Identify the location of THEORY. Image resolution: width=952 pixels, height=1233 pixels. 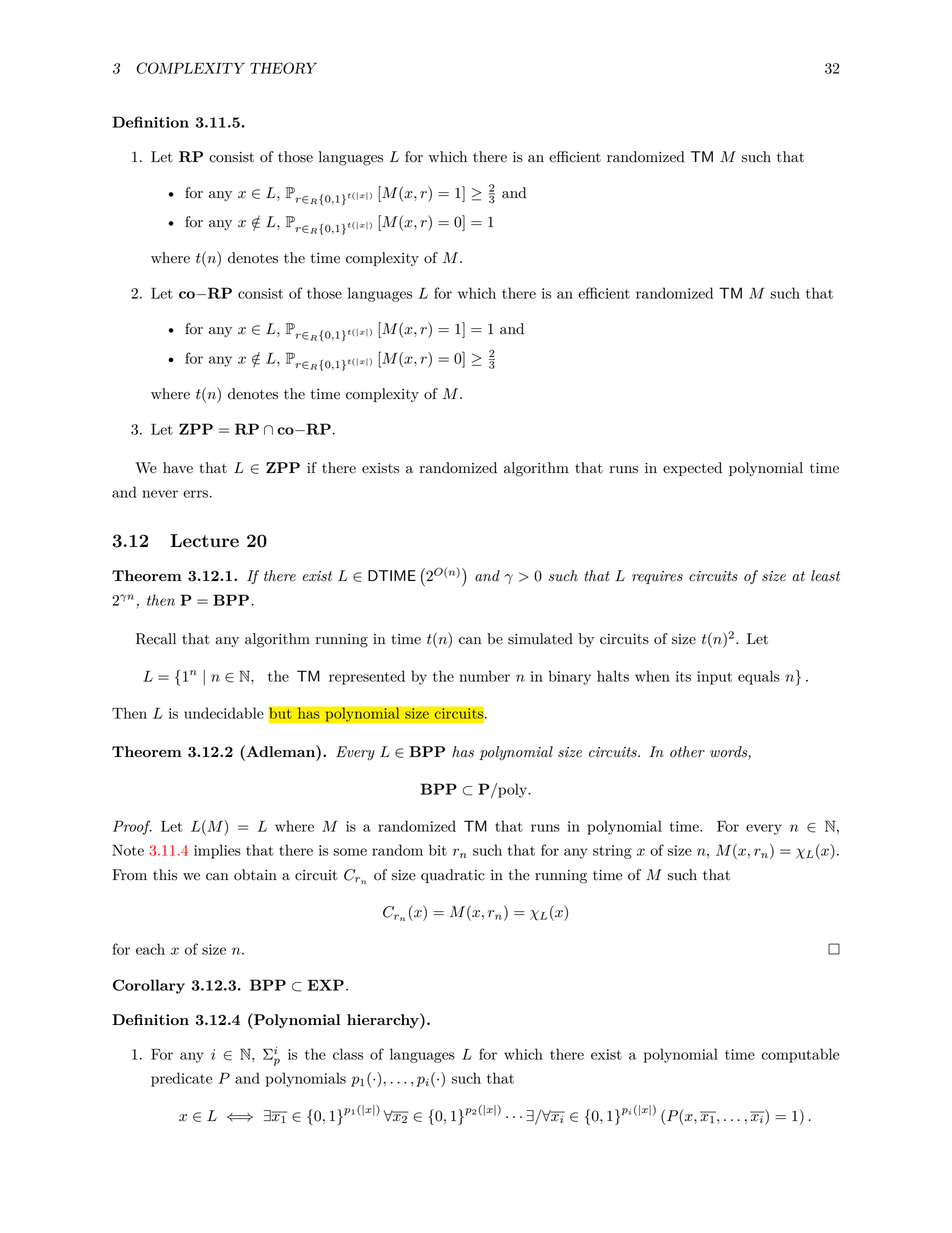
(283, 68).
